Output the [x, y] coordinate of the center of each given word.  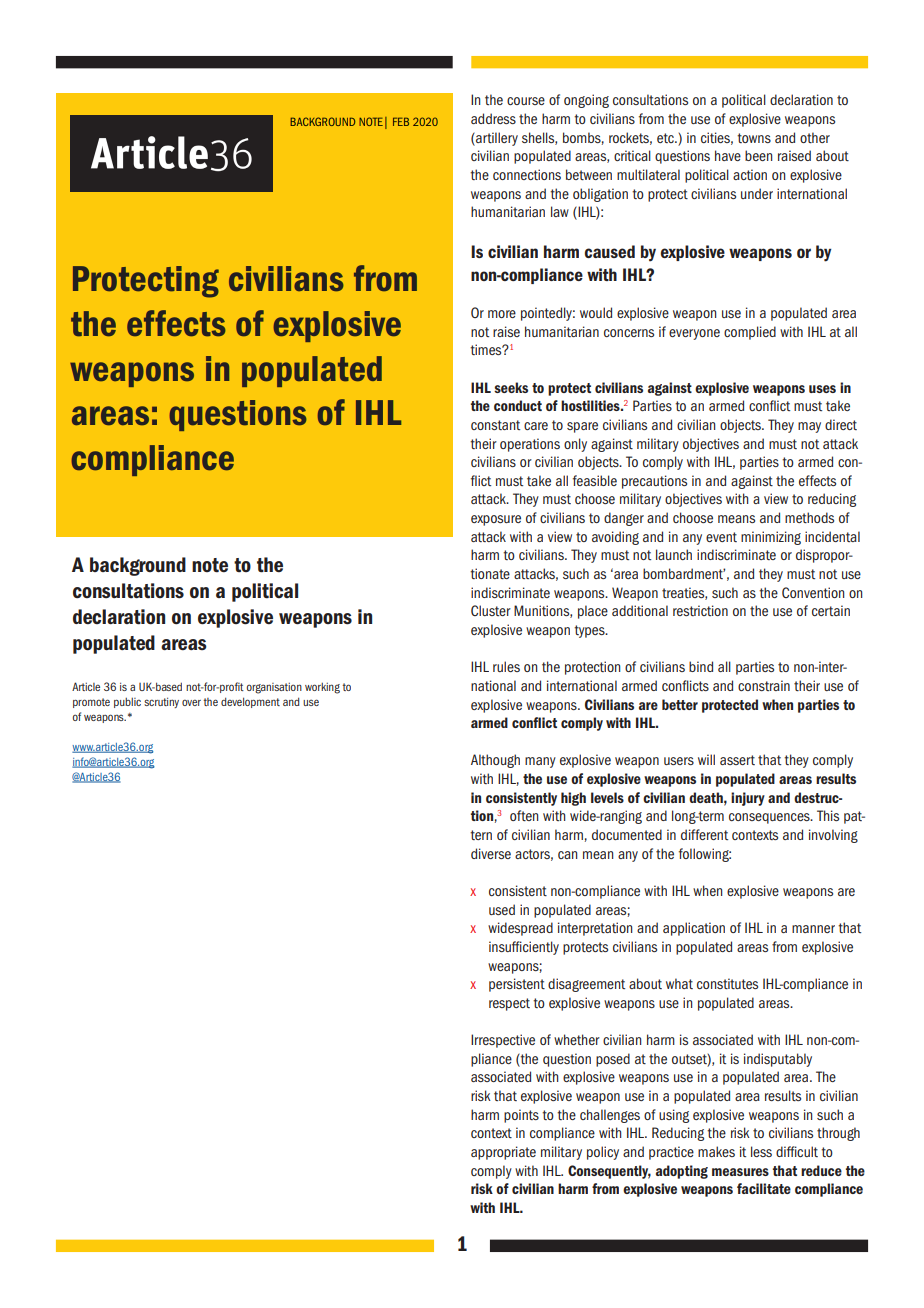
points [521, 1116]
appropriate [503, 1153]
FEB [401, 121]
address [493, 118]
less [761, 1151]
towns [754, 138]
